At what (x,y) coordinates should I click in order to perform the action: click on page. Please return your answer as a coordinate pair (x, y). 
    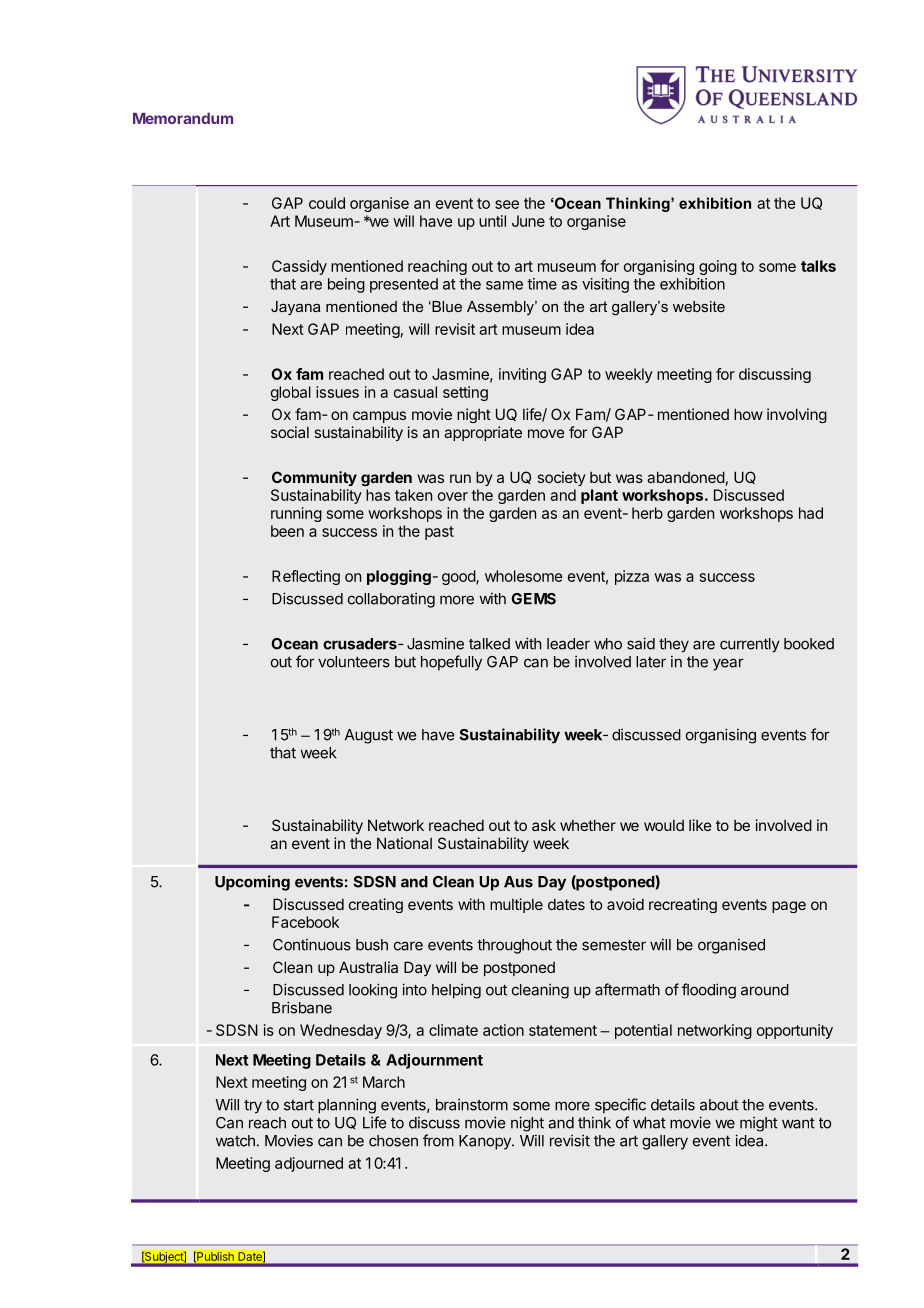
    Looking at the image, I should click on (789, 907).
